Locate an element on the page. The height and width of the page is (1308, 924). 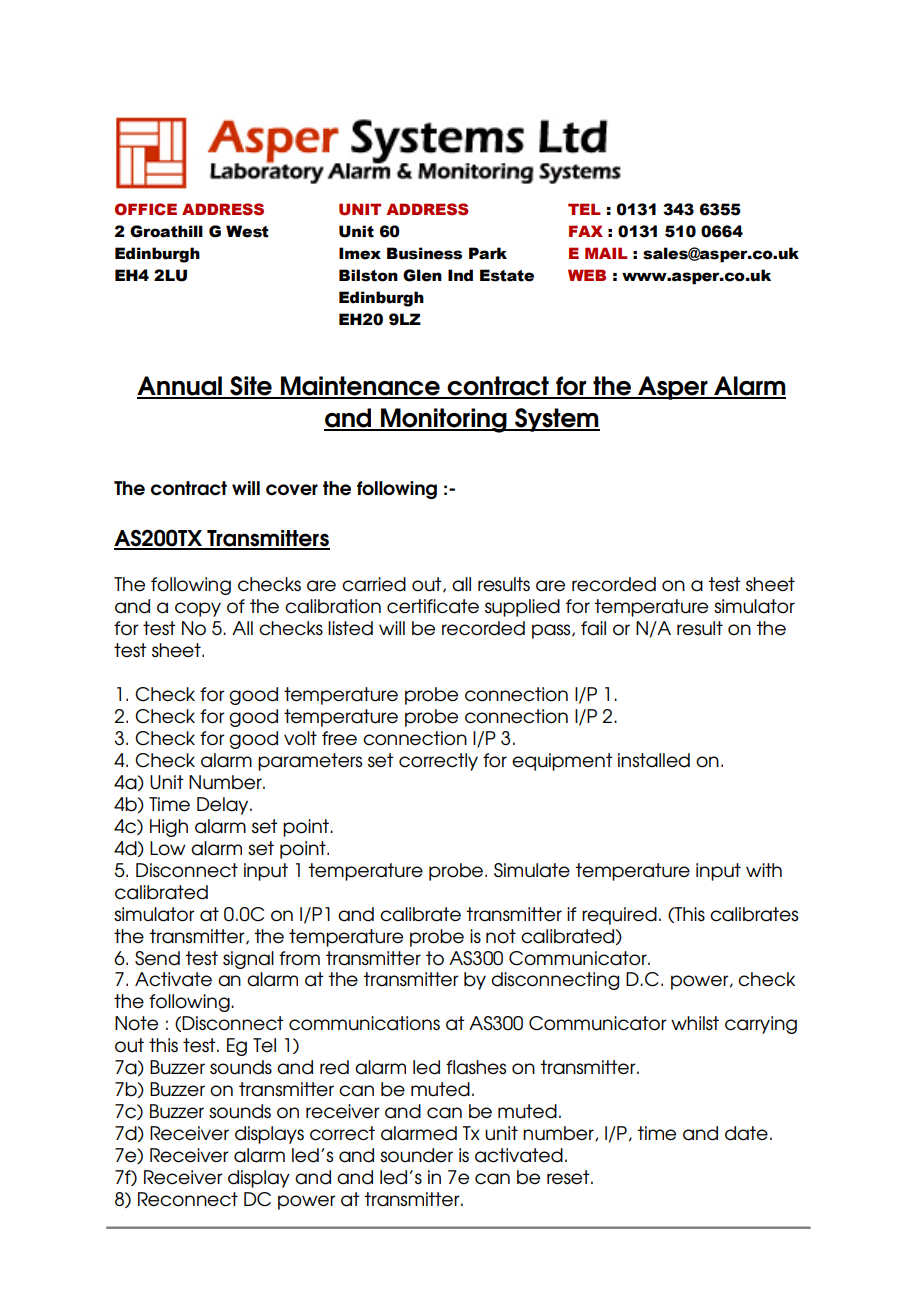
Simulate is located at coordinates (532, 870).
